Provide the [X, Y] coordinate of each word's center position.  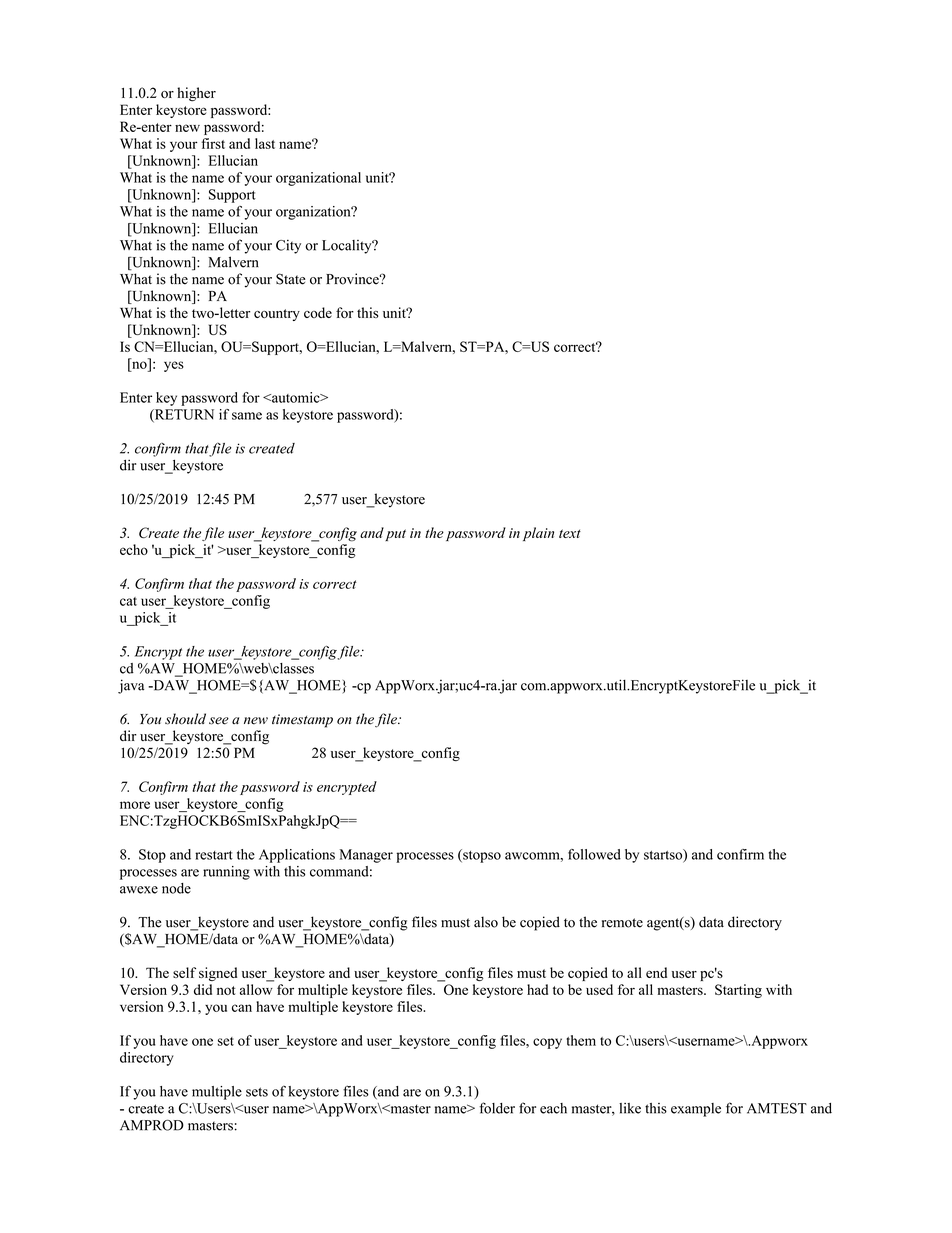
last [265, 143]
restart [214, 855]
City [288, 247]
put [395, 535]
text [570, 533]
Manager [366, 856]
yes [174, 366]
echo [134, 549]
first [213, 143]
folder [497, 1108]
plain [538, 534]
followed [594, 854]
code [318, 312]
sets [257, 1092]
